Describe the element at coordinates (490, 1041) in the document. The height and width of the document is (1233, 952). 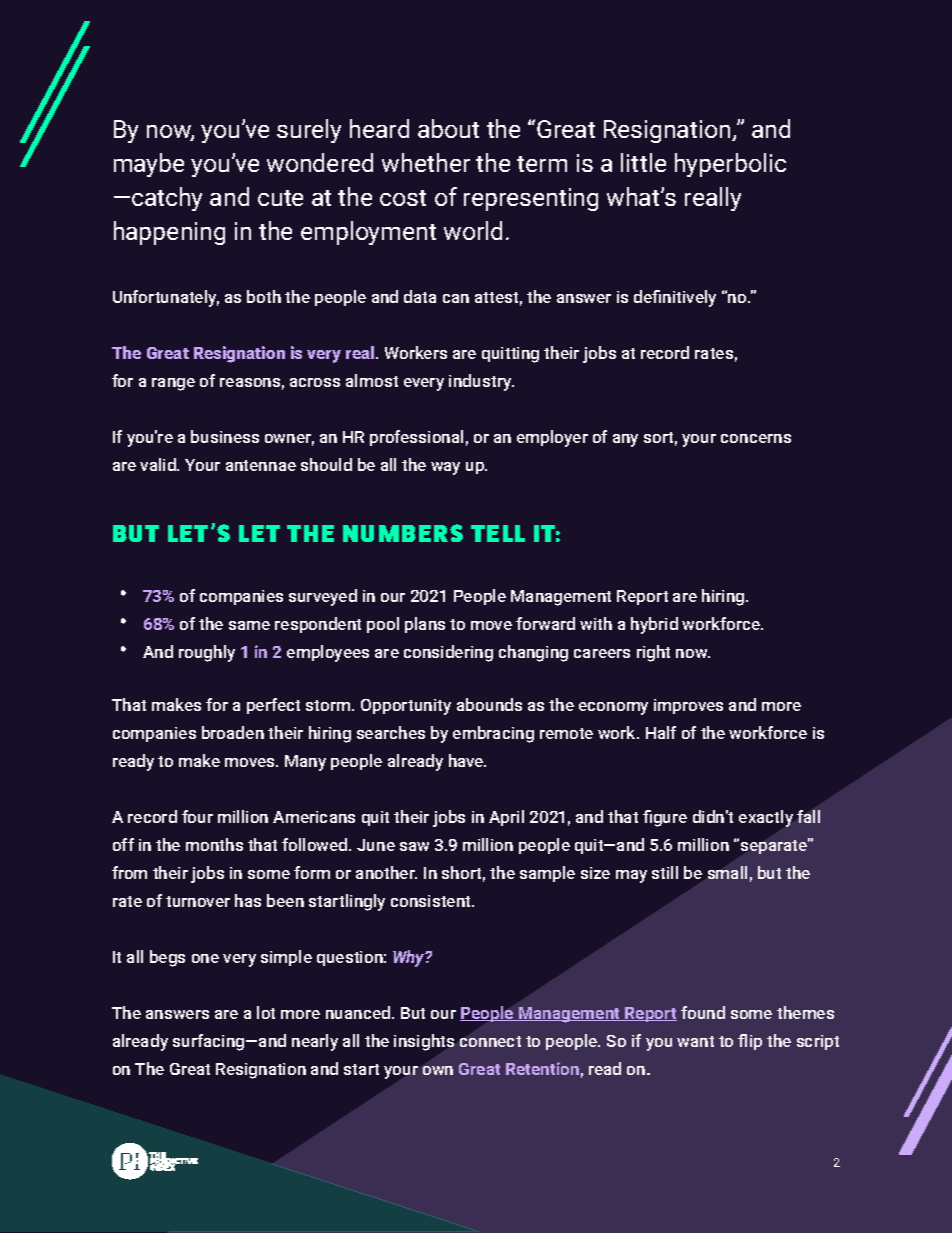
I see `connect` at that location.
